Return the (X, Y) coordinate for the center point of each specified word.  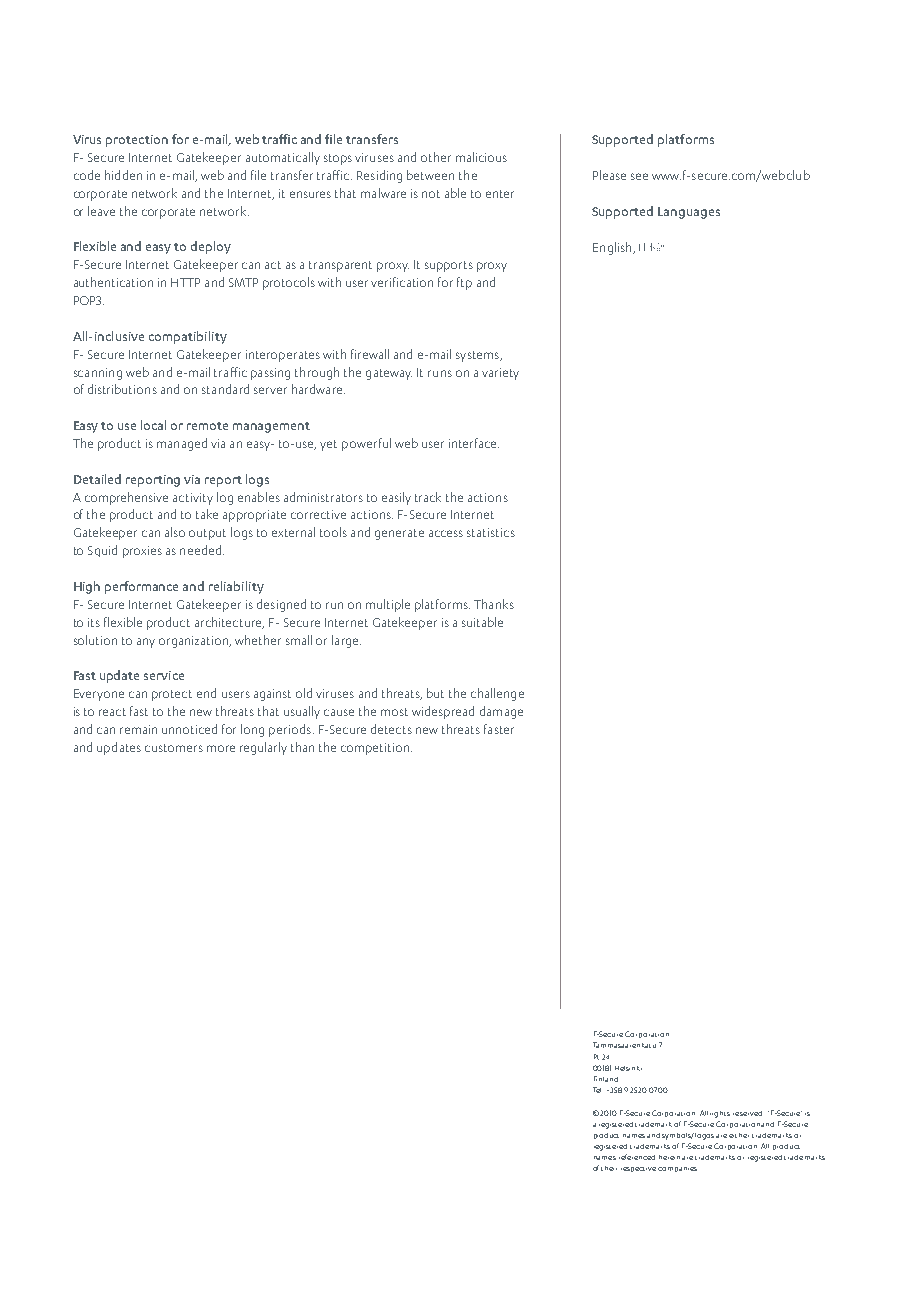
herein (669, 1157)
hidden (123, 175)
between (430, 175)
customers (174, 748)
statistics (491, 532)
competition (376, 749)
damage (501, 712)
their (609, 1168)
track (428, 497)
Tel (597, 1090)
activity (193, 499)
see (639, 176)
